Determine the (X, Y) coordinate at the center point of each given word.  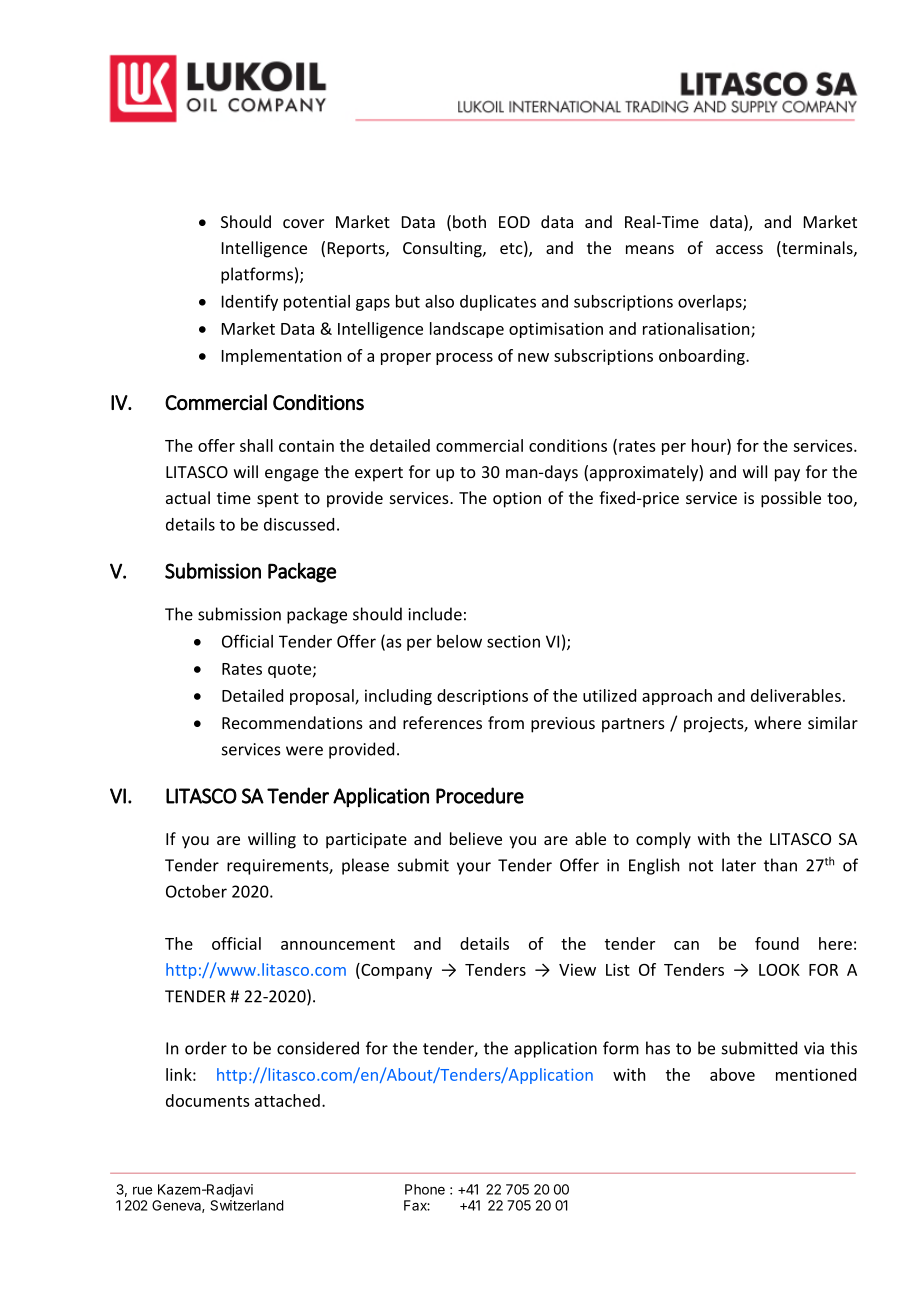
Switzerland (247, 1205)
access (739, 249)
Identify (250, 302)
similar (833, 722)
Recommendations (292, 722)
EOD (514, 222)
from (506, 722)
